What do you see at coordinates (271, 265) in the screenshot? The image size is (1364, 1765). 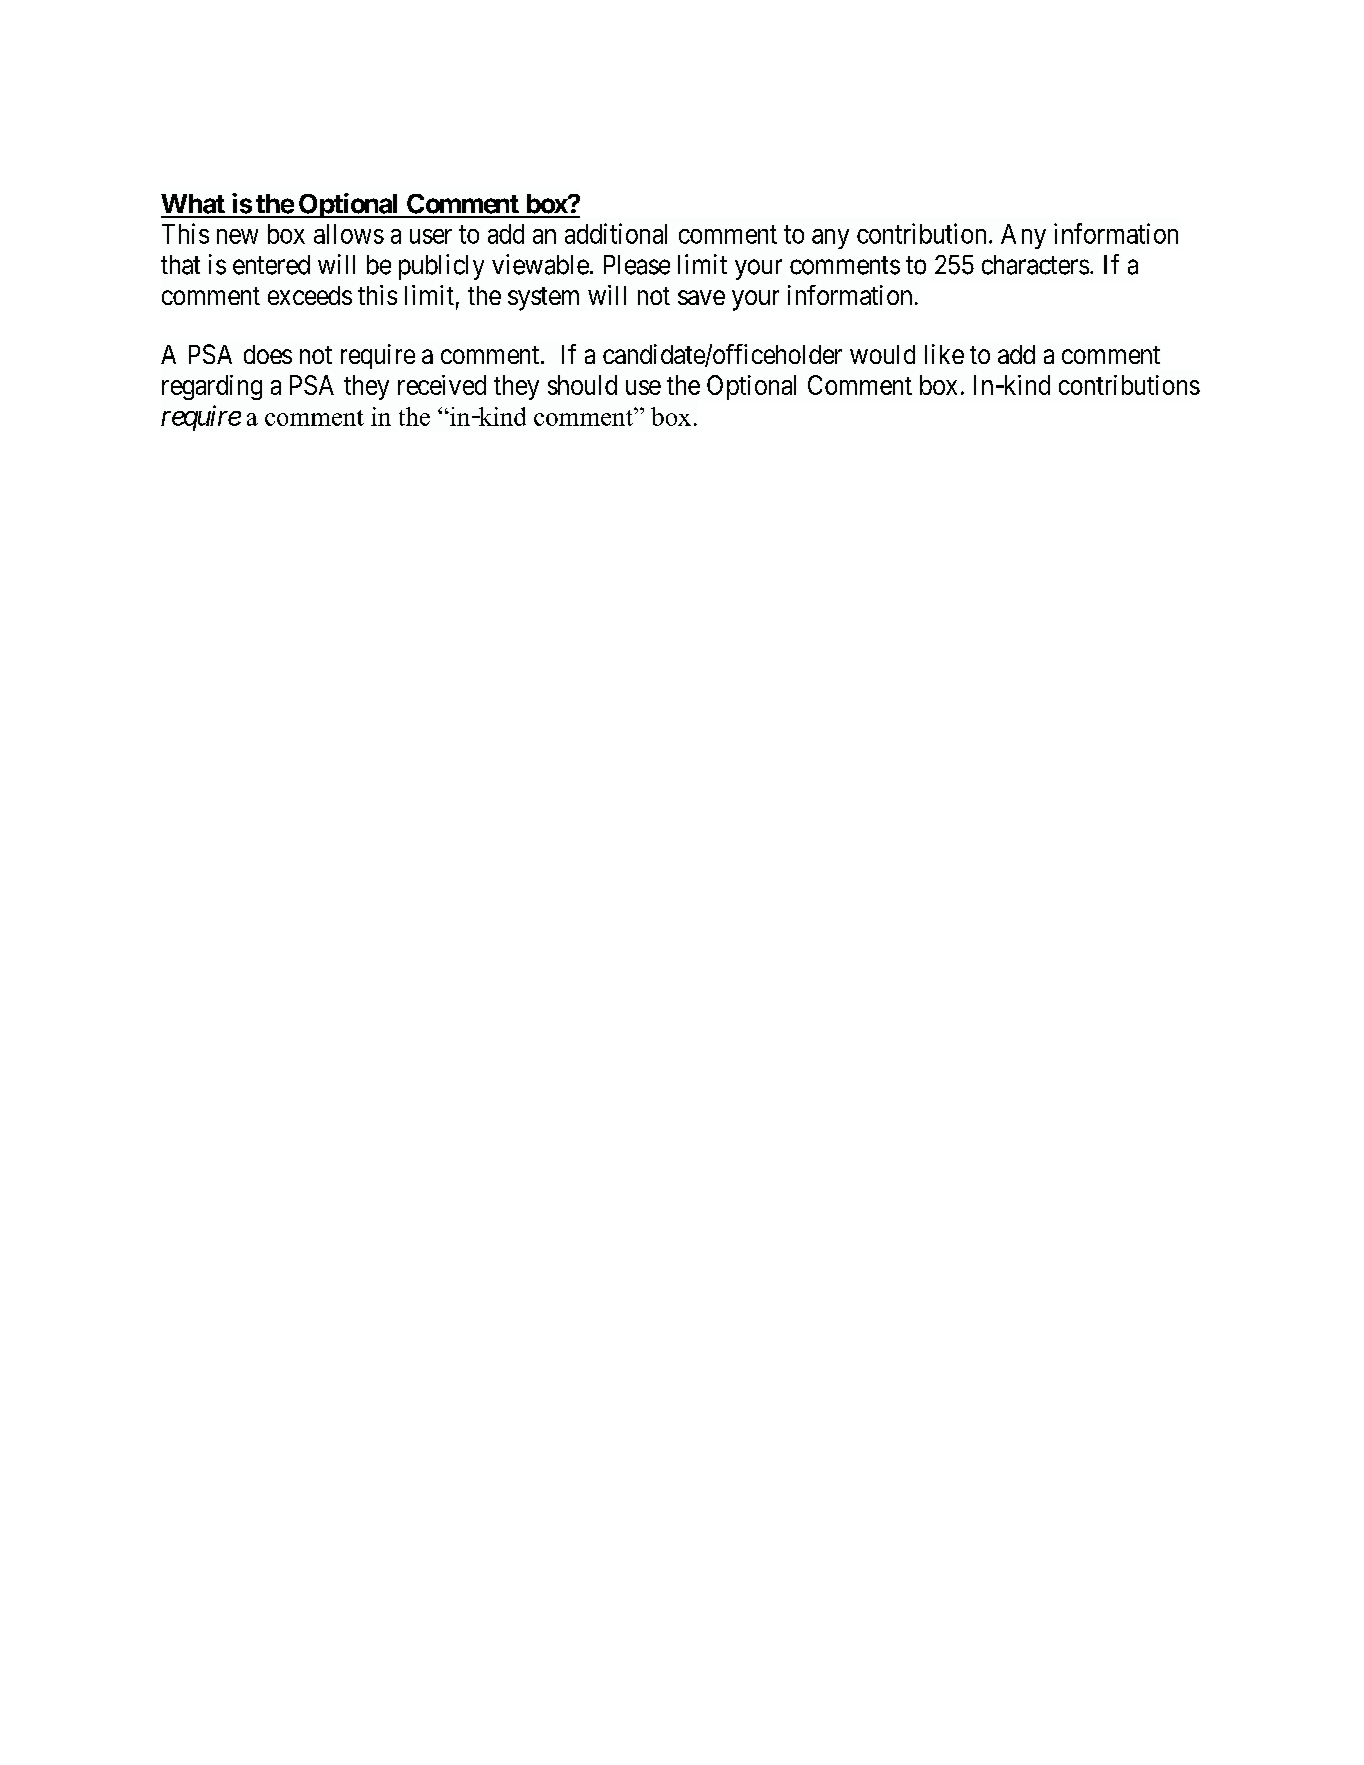 I see `entered` at bounding box center [271, 265].
